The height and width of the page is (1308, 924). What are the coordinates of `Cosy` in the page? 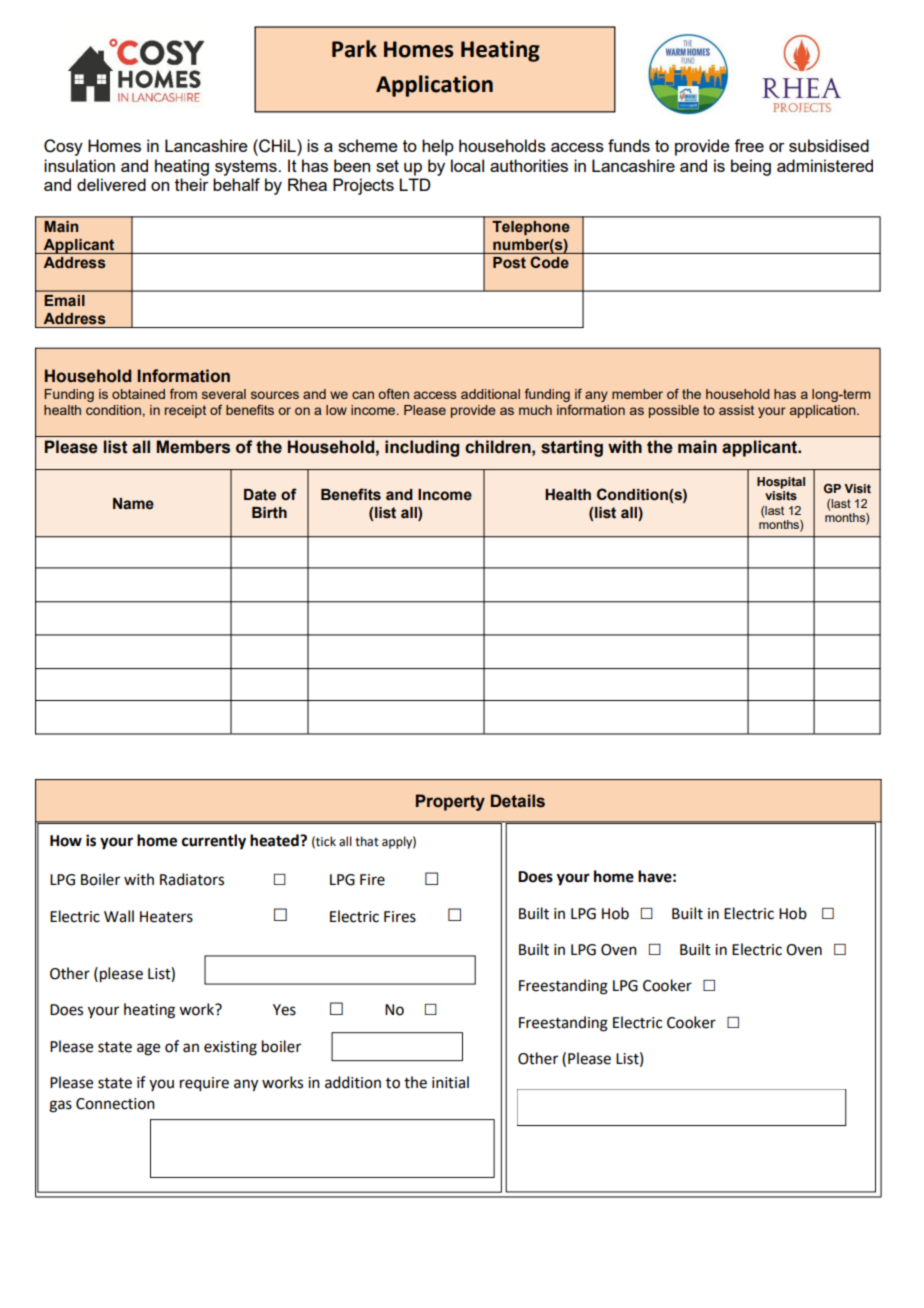 It's located at (63, 147).
